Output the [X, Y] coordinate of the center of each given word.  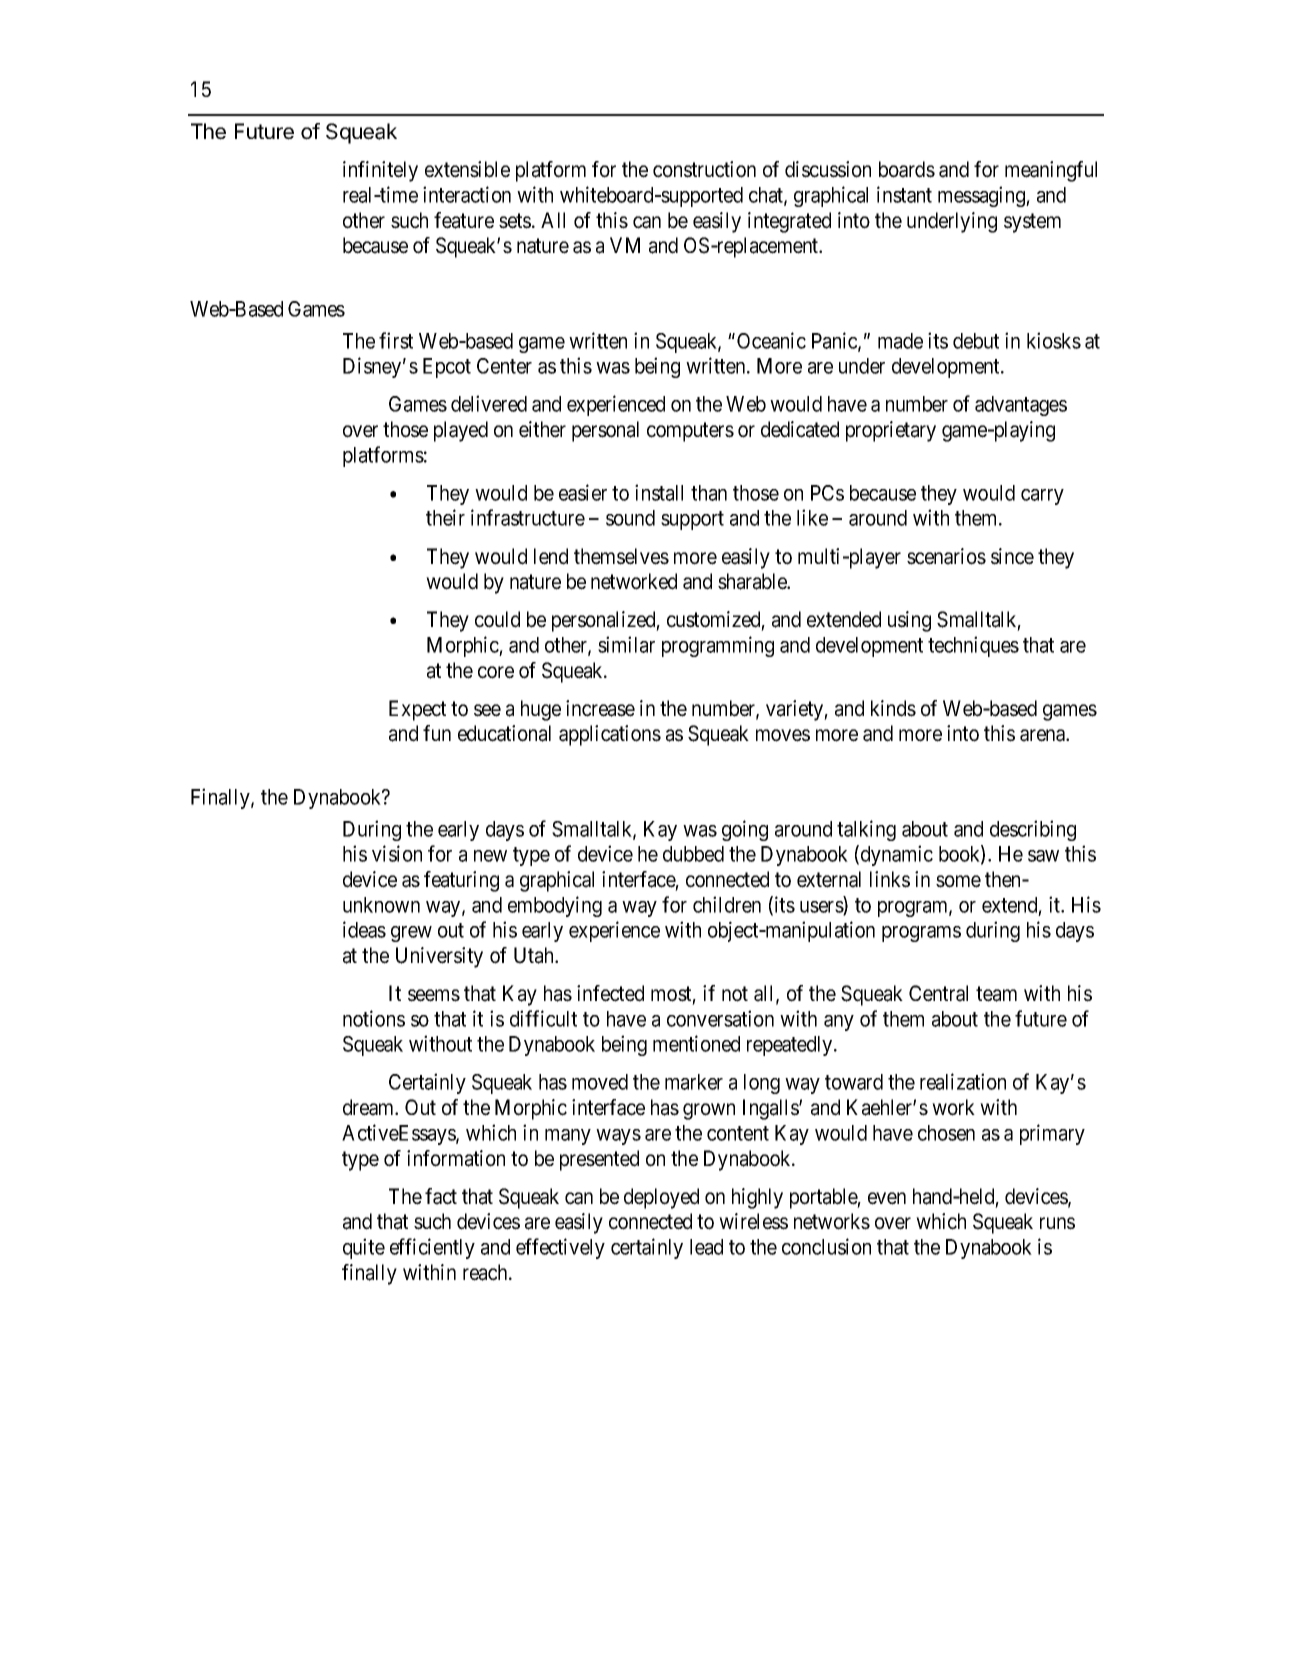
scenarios [946, 556]
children [727, 904]
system [1032, 223]
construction [704, 169]
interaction [467, 194]
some [958, 881]
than [709, 493]
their [445, 517]
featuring [461, 881]
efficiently [432, 1248]
